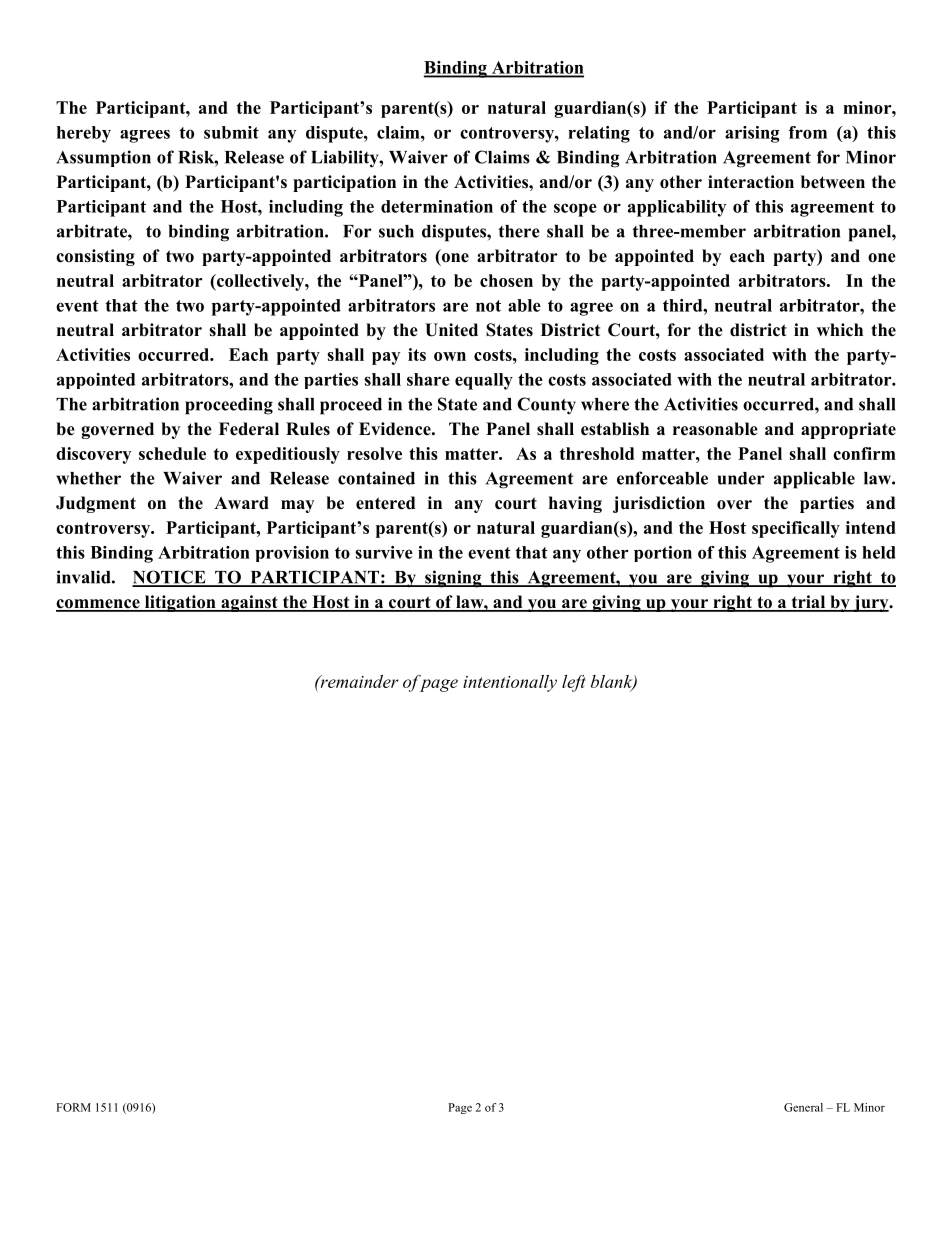 The image size is (952, 1233). I want to click on FORM, so click(73, 1107).
